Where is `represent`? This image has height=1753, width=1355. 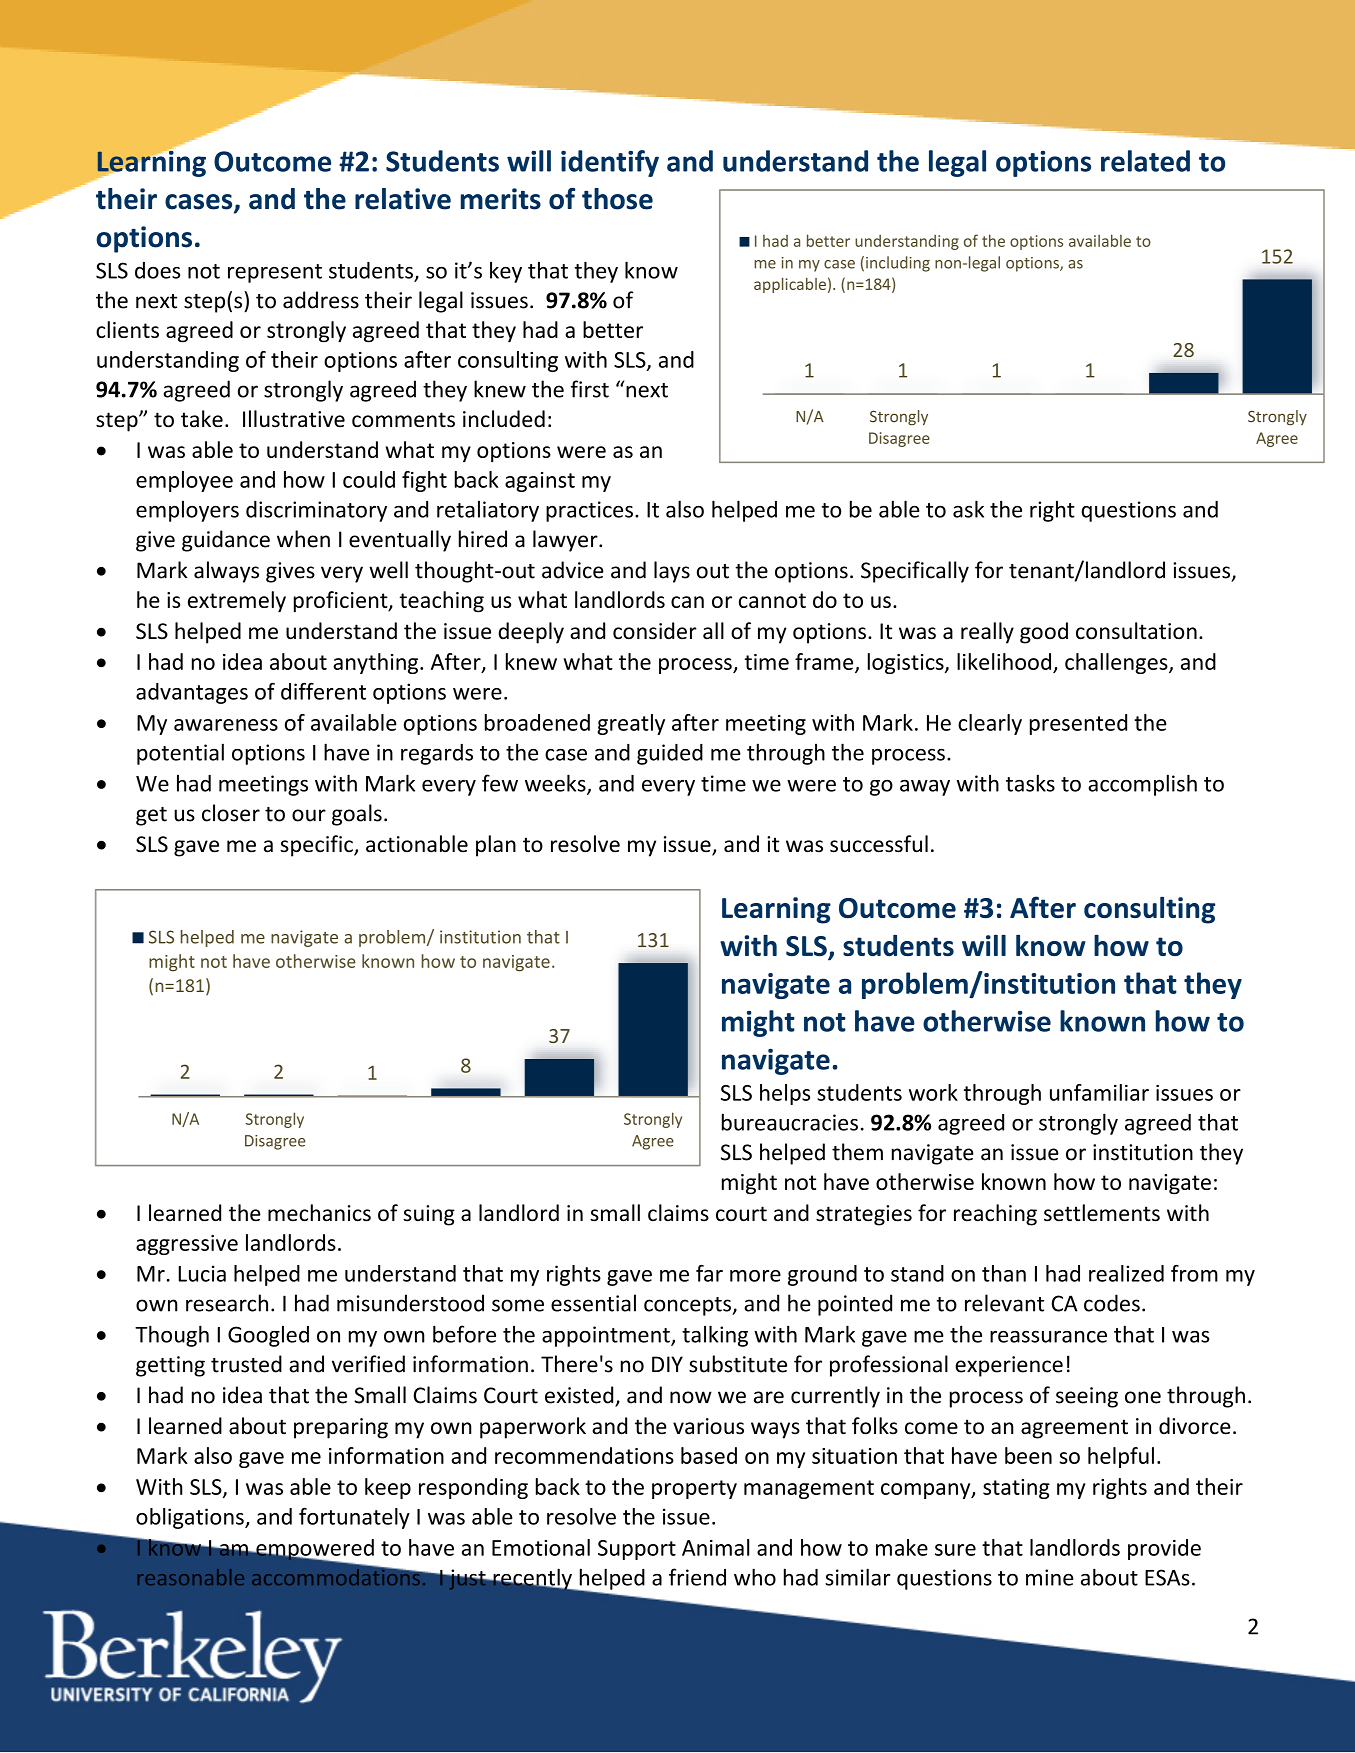 represent is located at coordinates (275, 273).
